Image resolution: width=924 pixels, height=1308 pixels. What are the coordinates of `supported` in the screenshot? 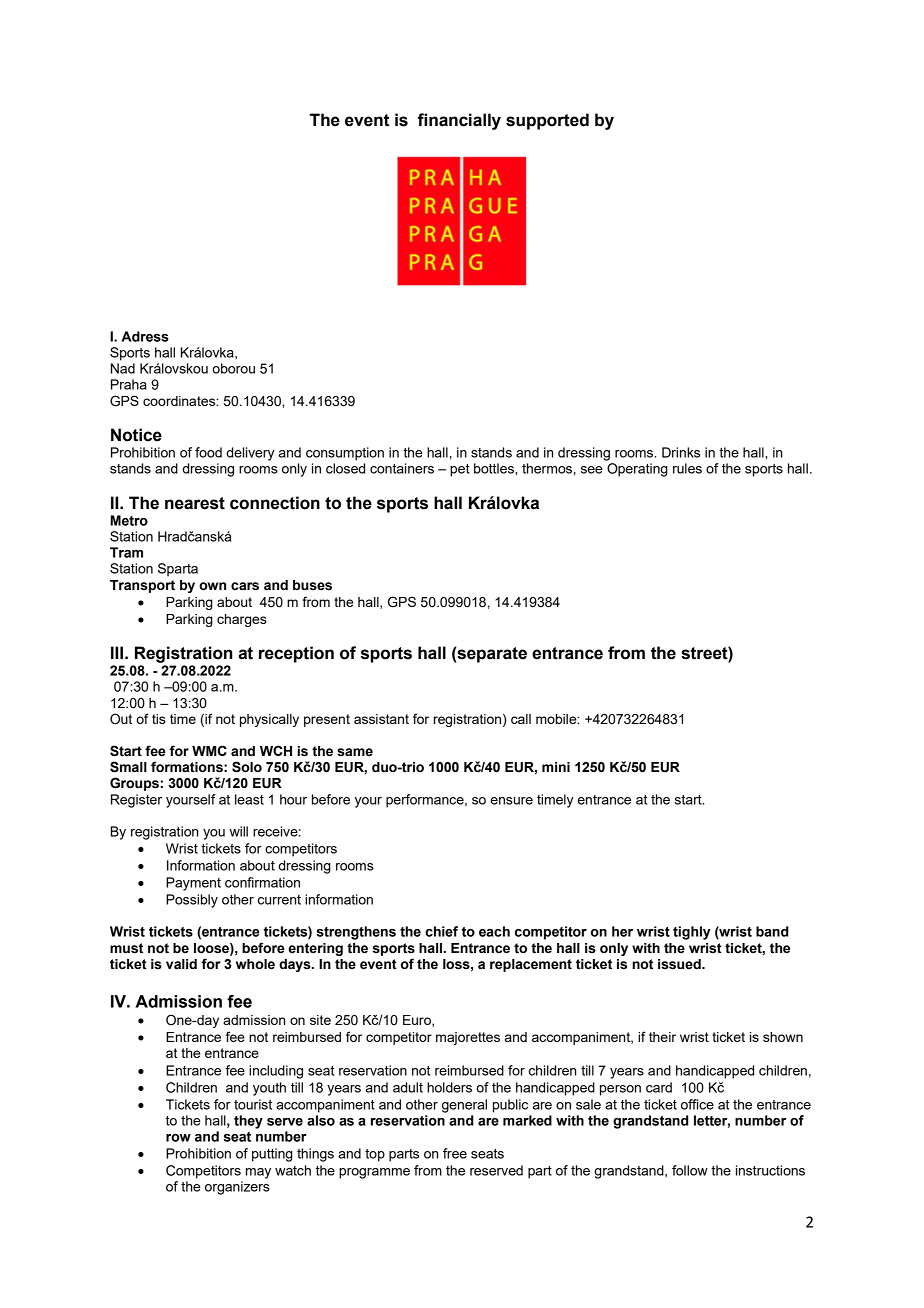 It's located at (547, 121).
